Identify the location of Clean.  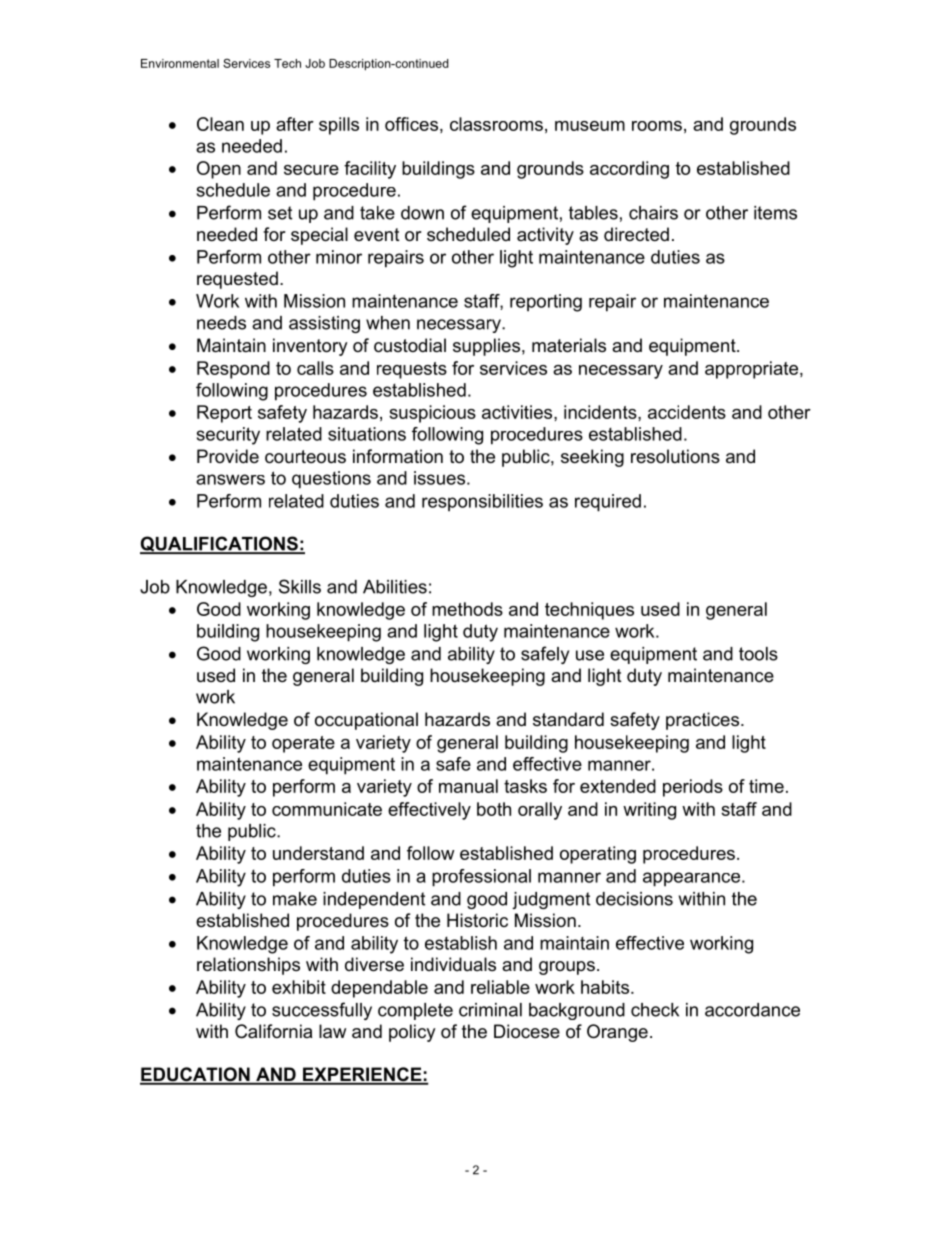
(220, 124).
